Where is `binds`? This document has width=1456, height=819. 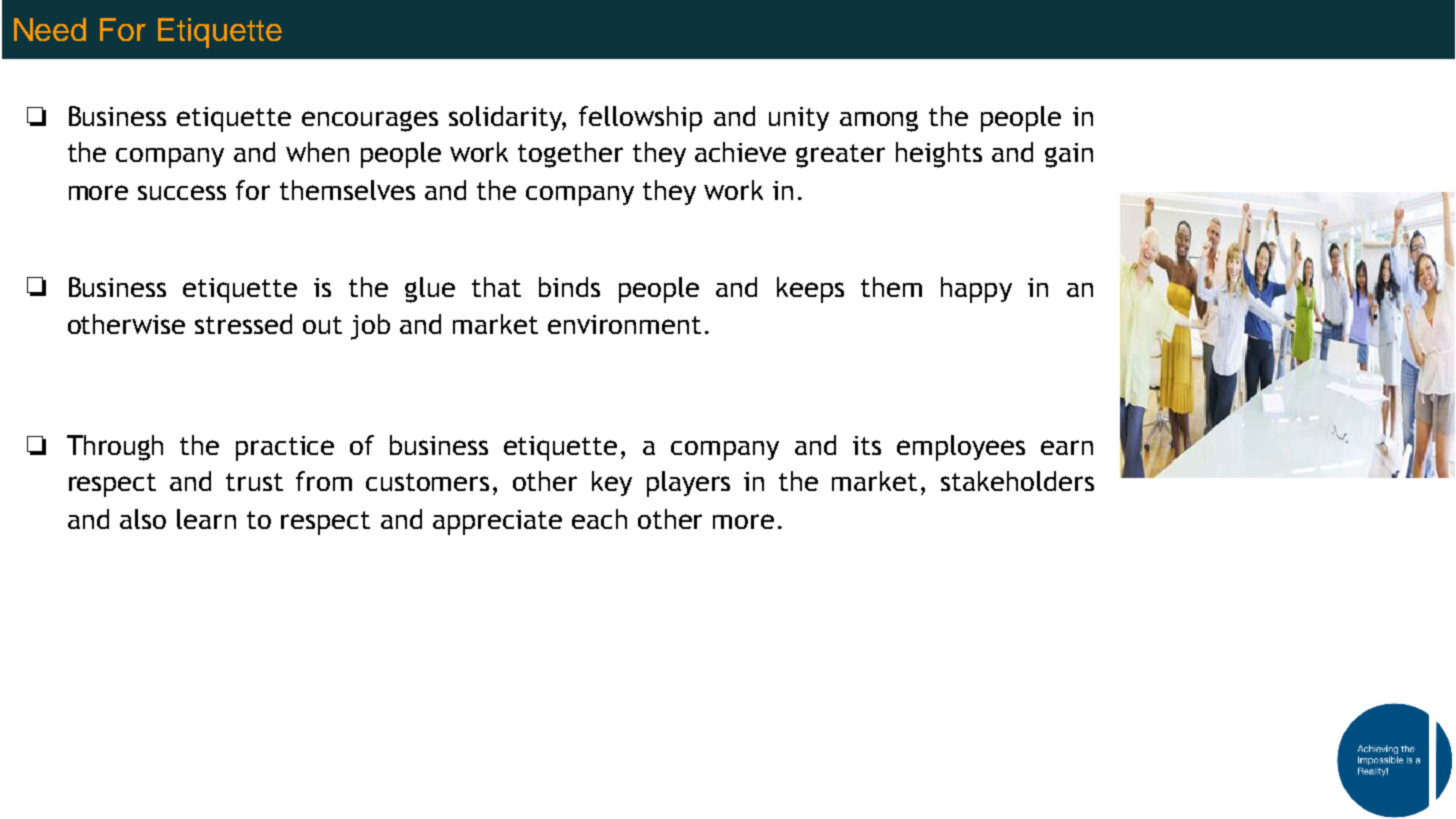 binds is located at coordinates (569, 287).
